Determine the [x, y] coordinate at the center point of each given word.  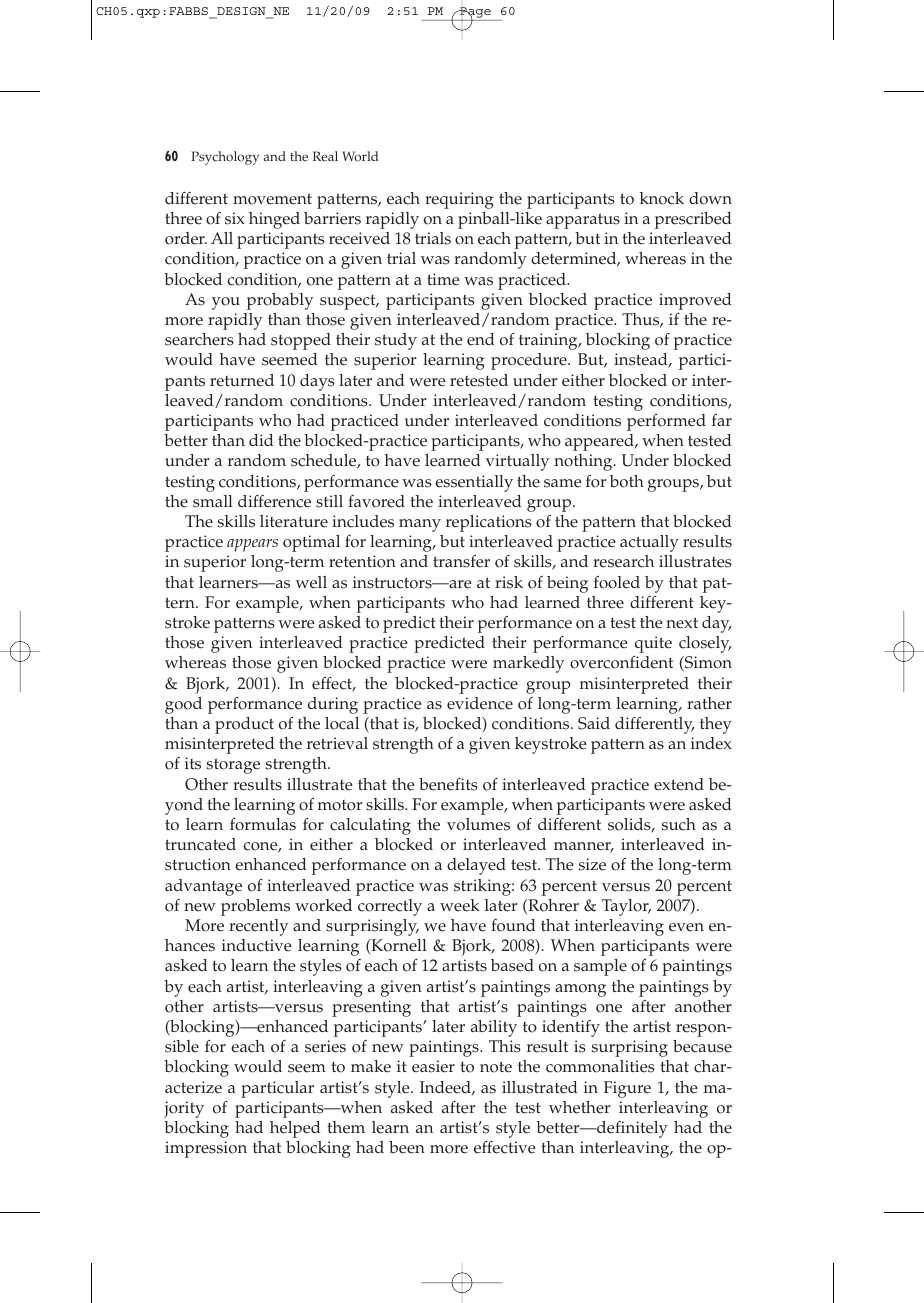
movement [272, 199]
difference [274, 501]
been [407, 1147]
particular [277, 1089]
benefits [448, 784]
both [627, 481]
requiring [459, 200]
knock [662, 198]
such [679, 824]
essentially [474, 483]
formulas [263, 824]
